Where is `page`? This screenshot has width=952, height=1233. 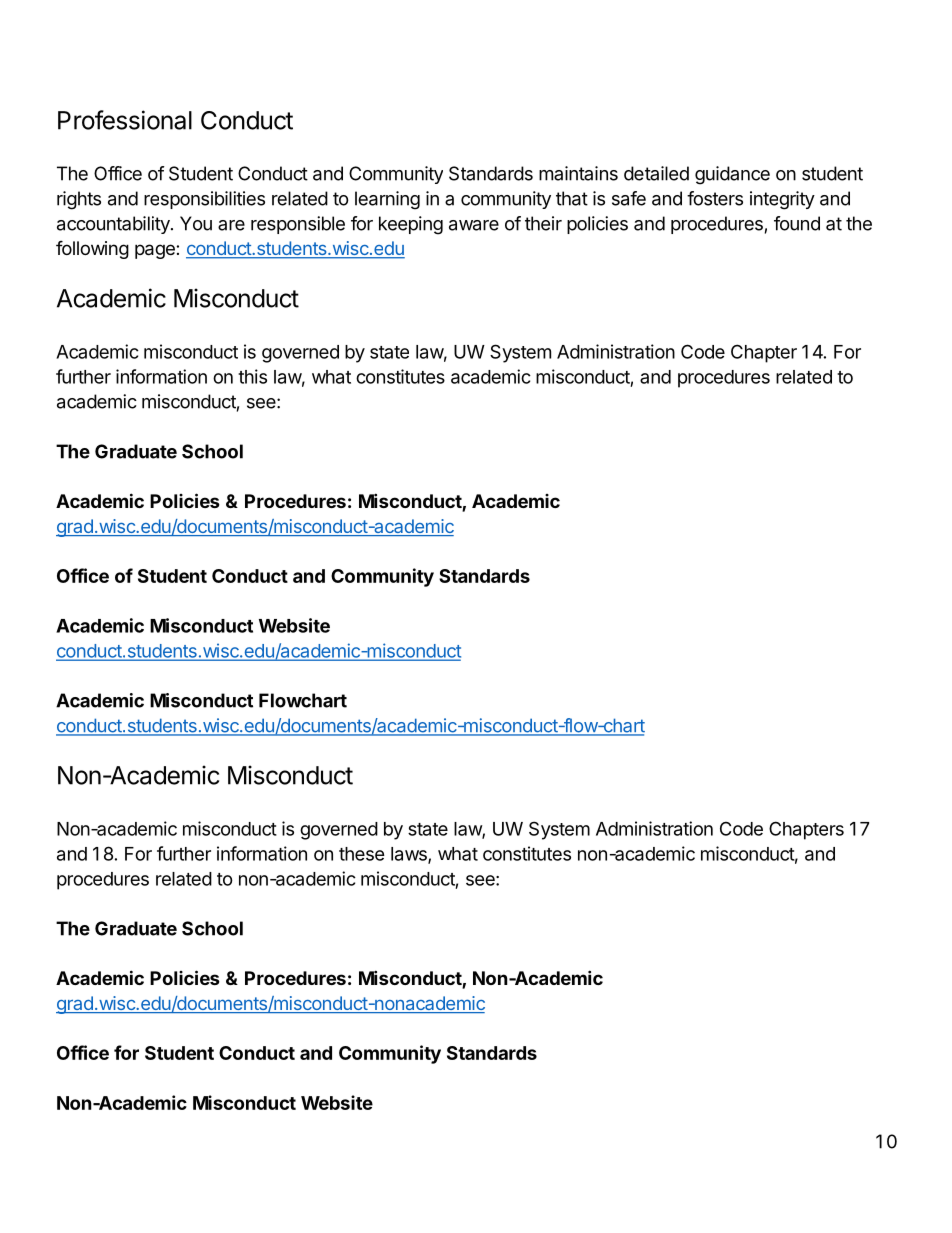 page is located at coordinates (156, 251).
